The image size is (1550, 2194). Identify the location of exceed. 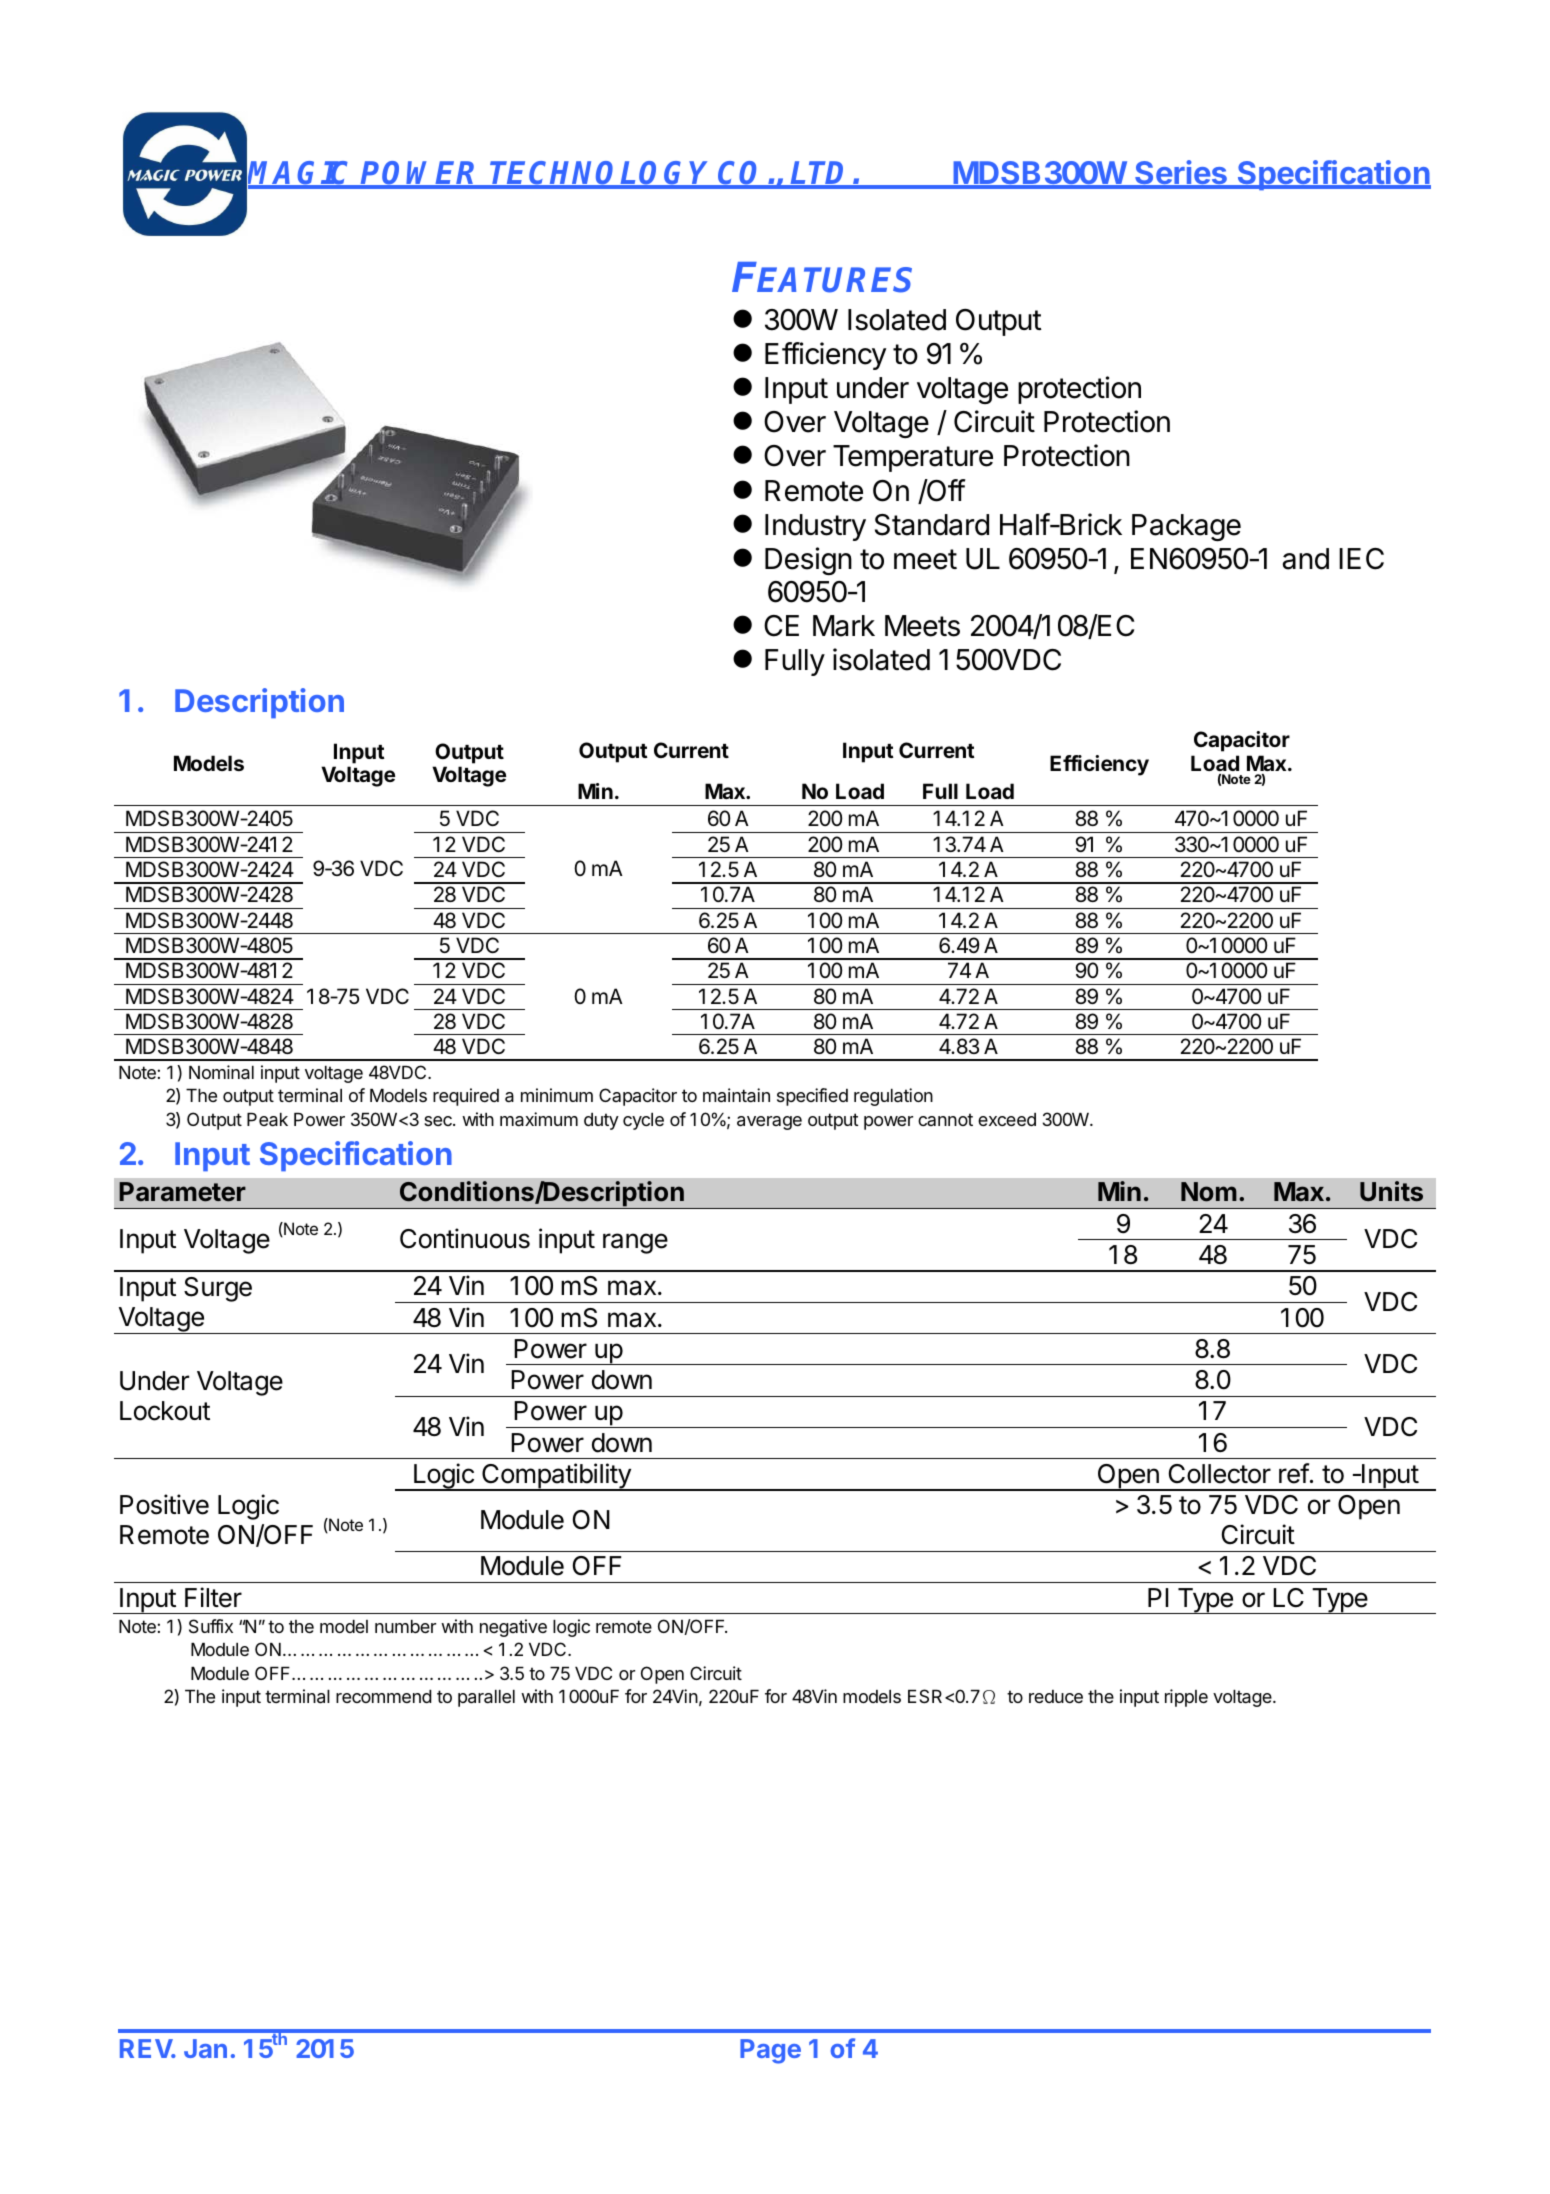
(1007, 1119).
